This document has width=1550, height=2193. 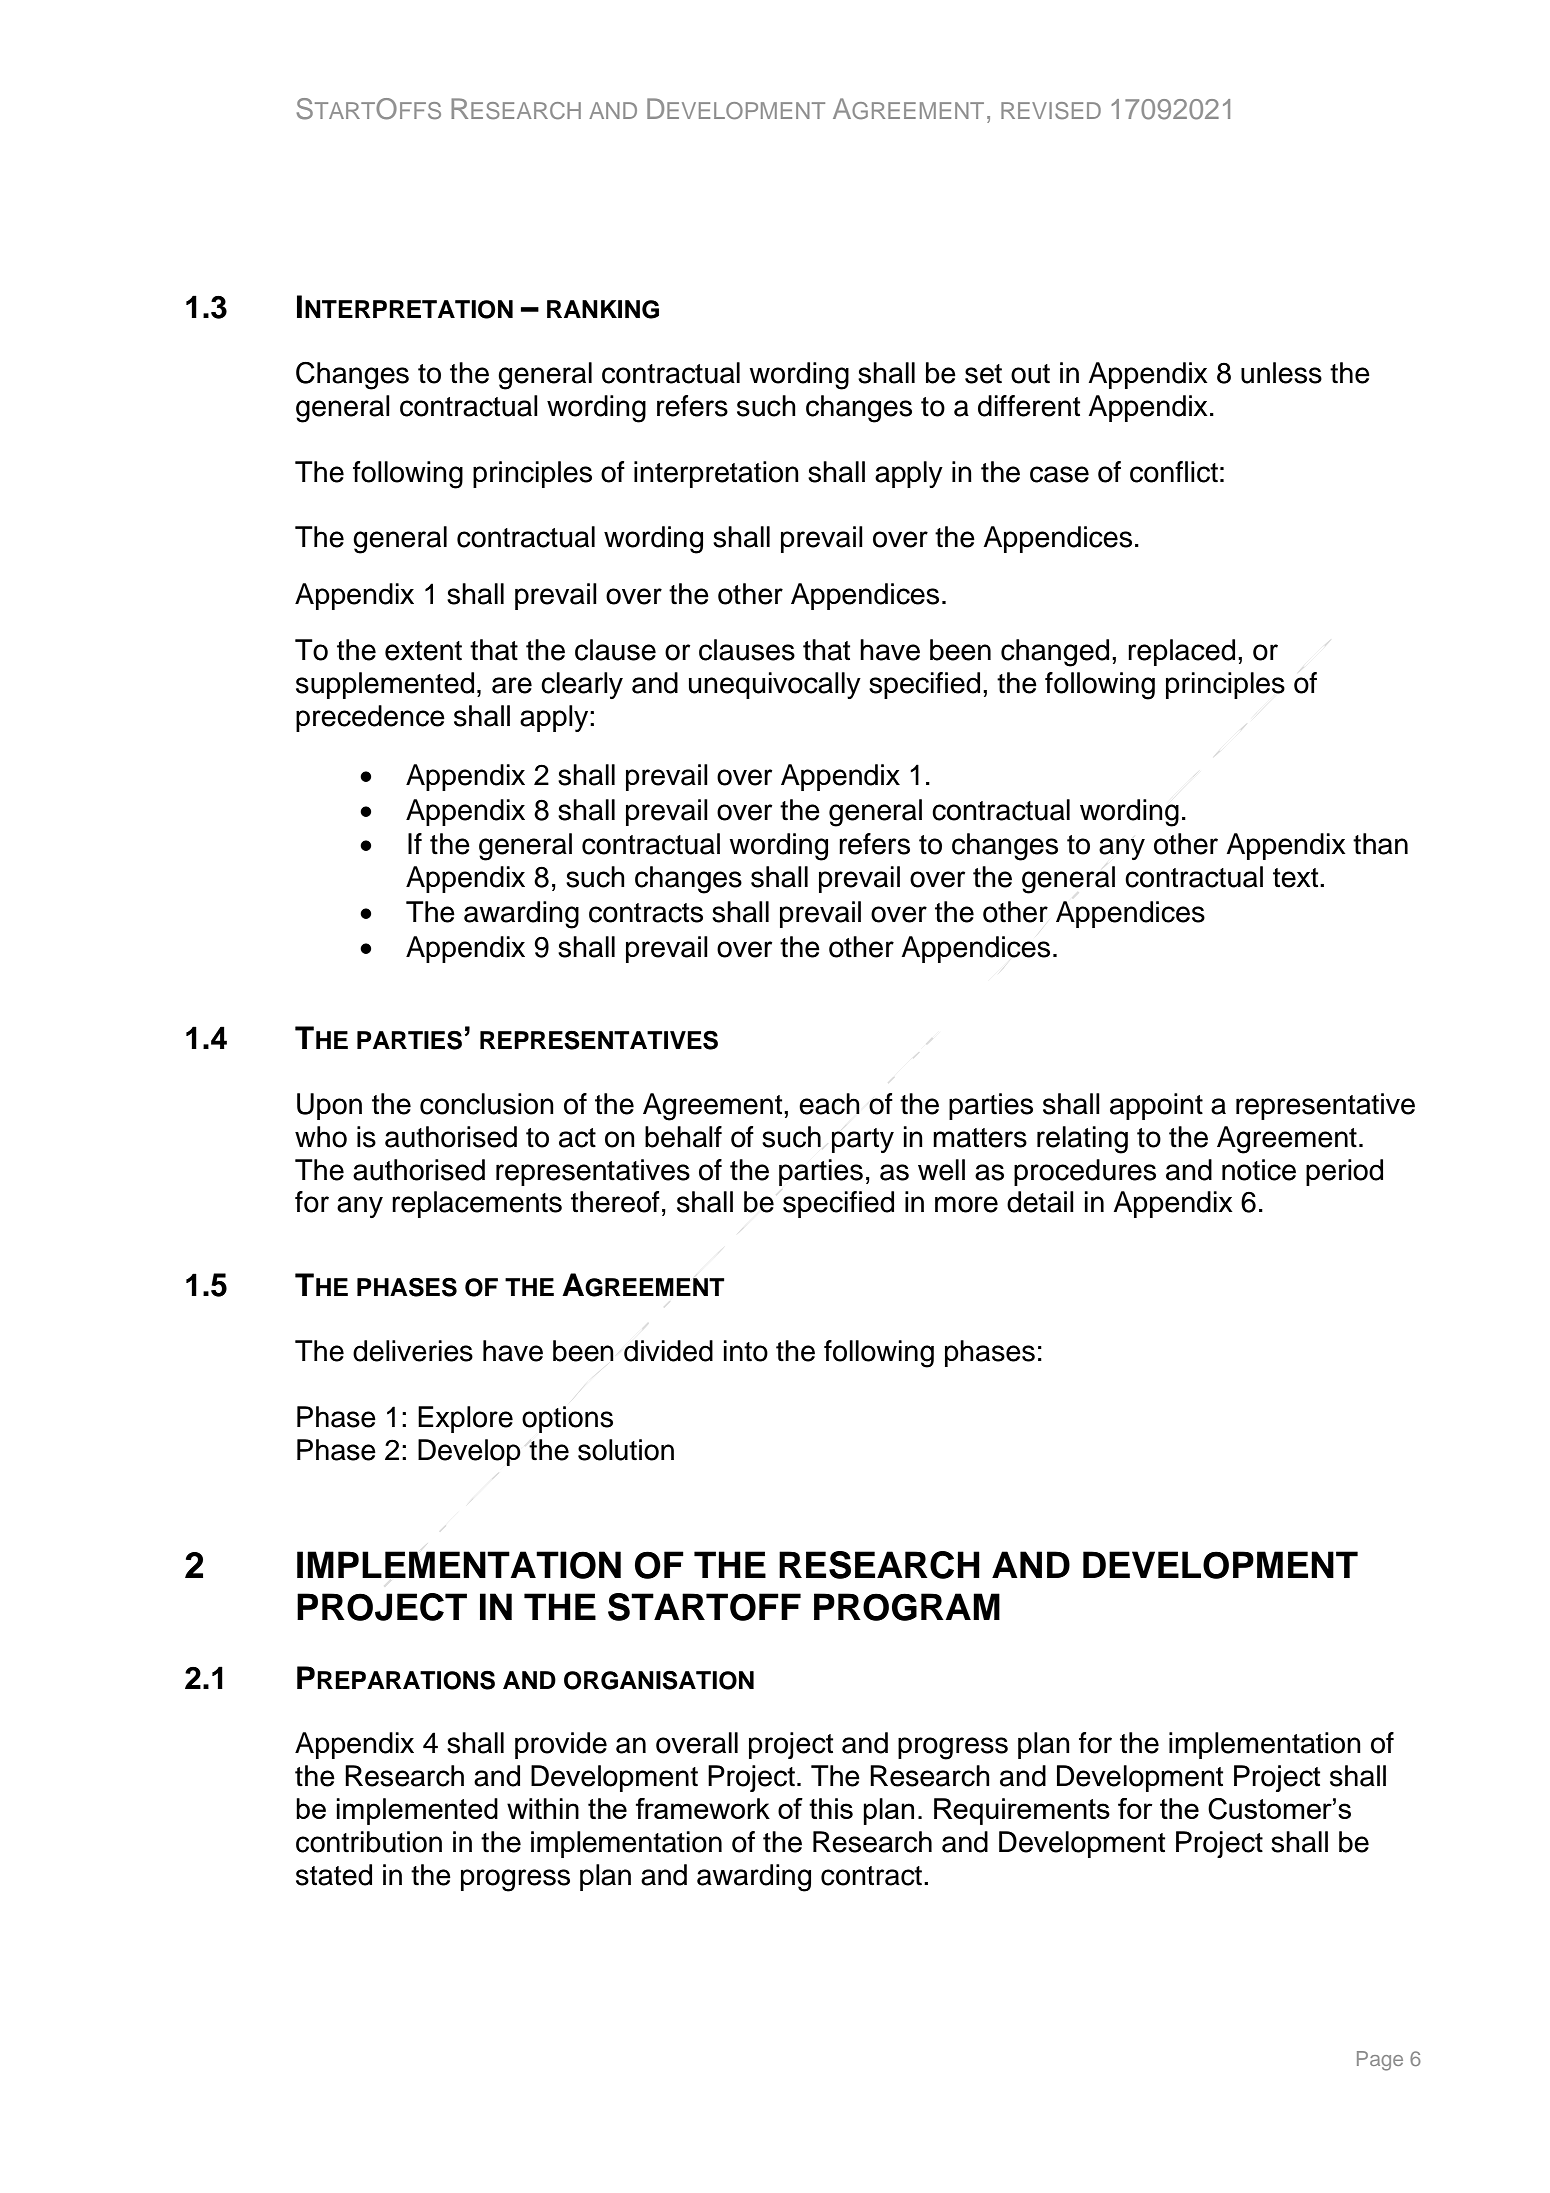 I want to click on notice, so click(x=1259, y=1170).
